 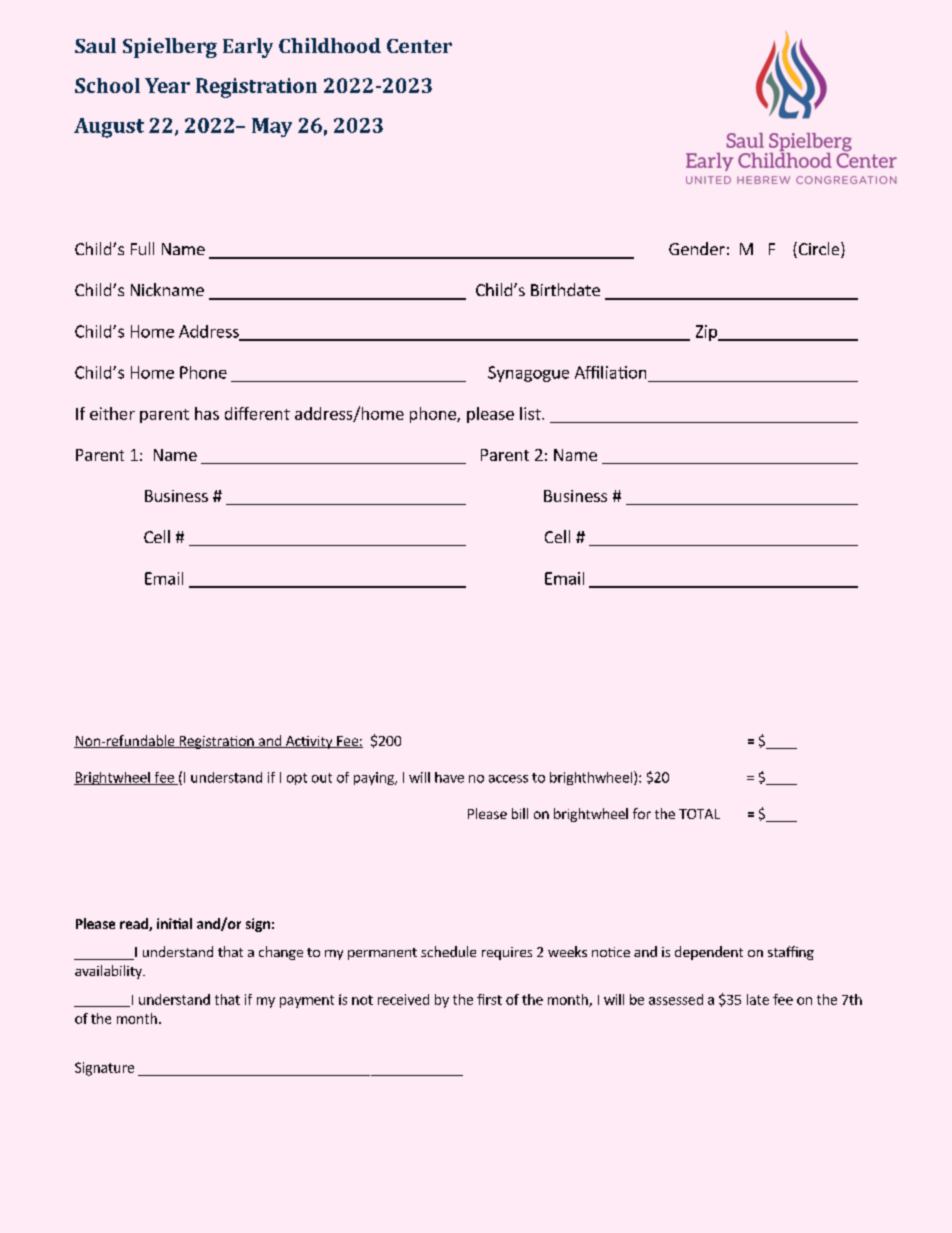 I want to click on Gender, so click(x=697, y=248).
